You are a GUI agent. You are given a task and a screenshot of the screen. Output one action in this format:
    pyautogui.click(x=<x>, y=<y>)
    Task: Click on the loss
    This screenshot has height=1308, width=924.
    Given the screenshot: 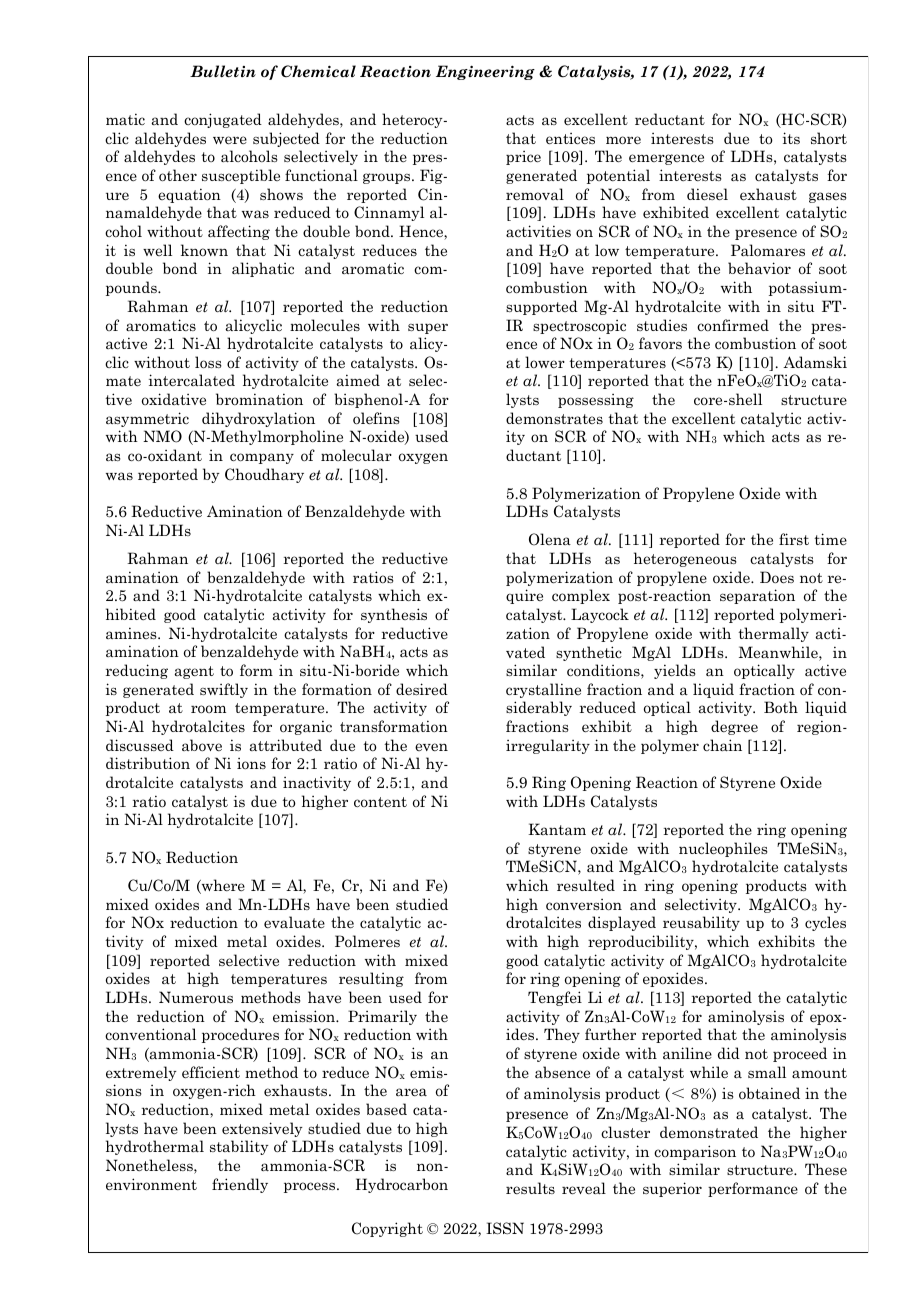 What is the action you would take?
    pyautogui.click(x=208, y=362)
